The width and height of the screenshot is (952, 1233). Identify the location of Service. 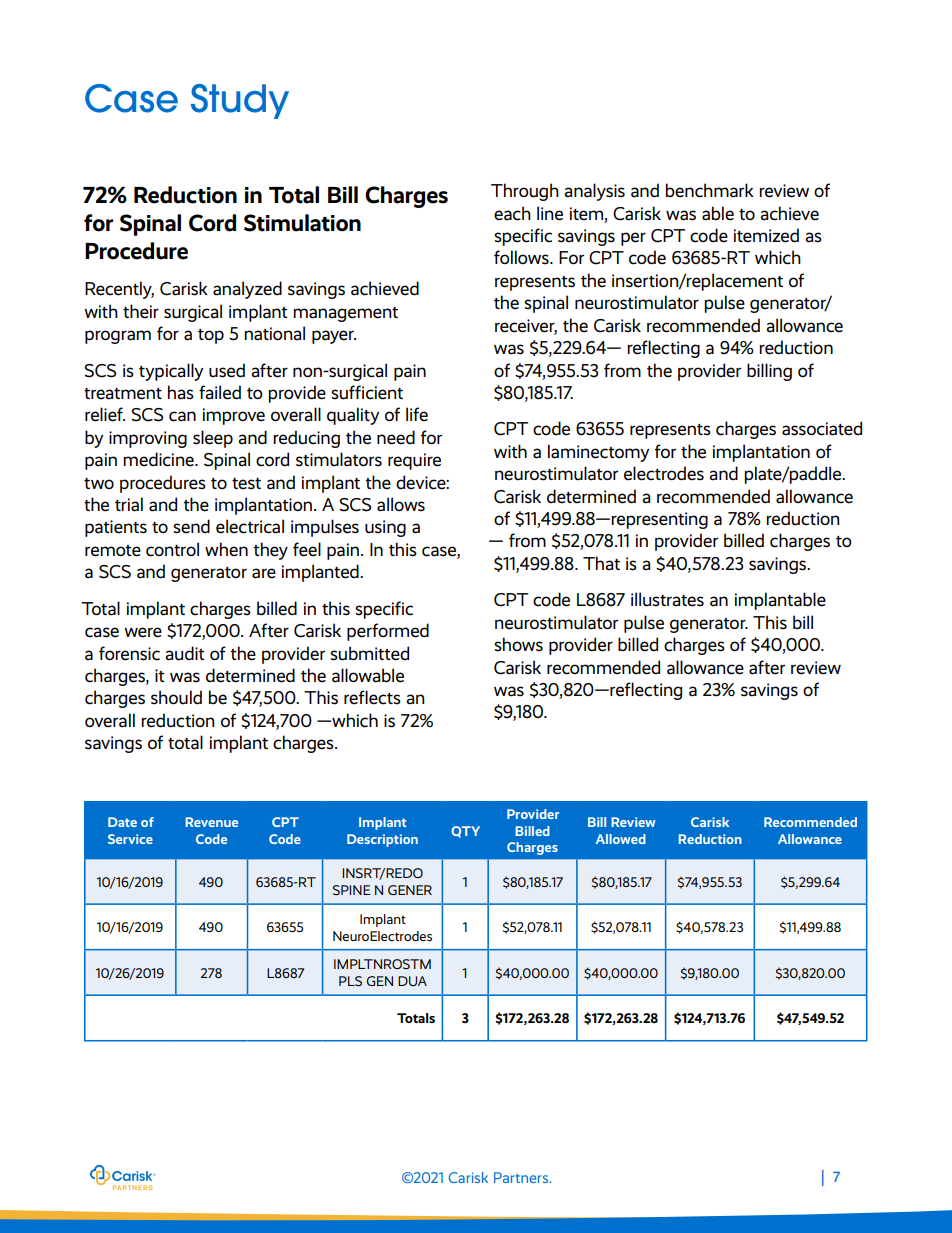
(130, 839).
